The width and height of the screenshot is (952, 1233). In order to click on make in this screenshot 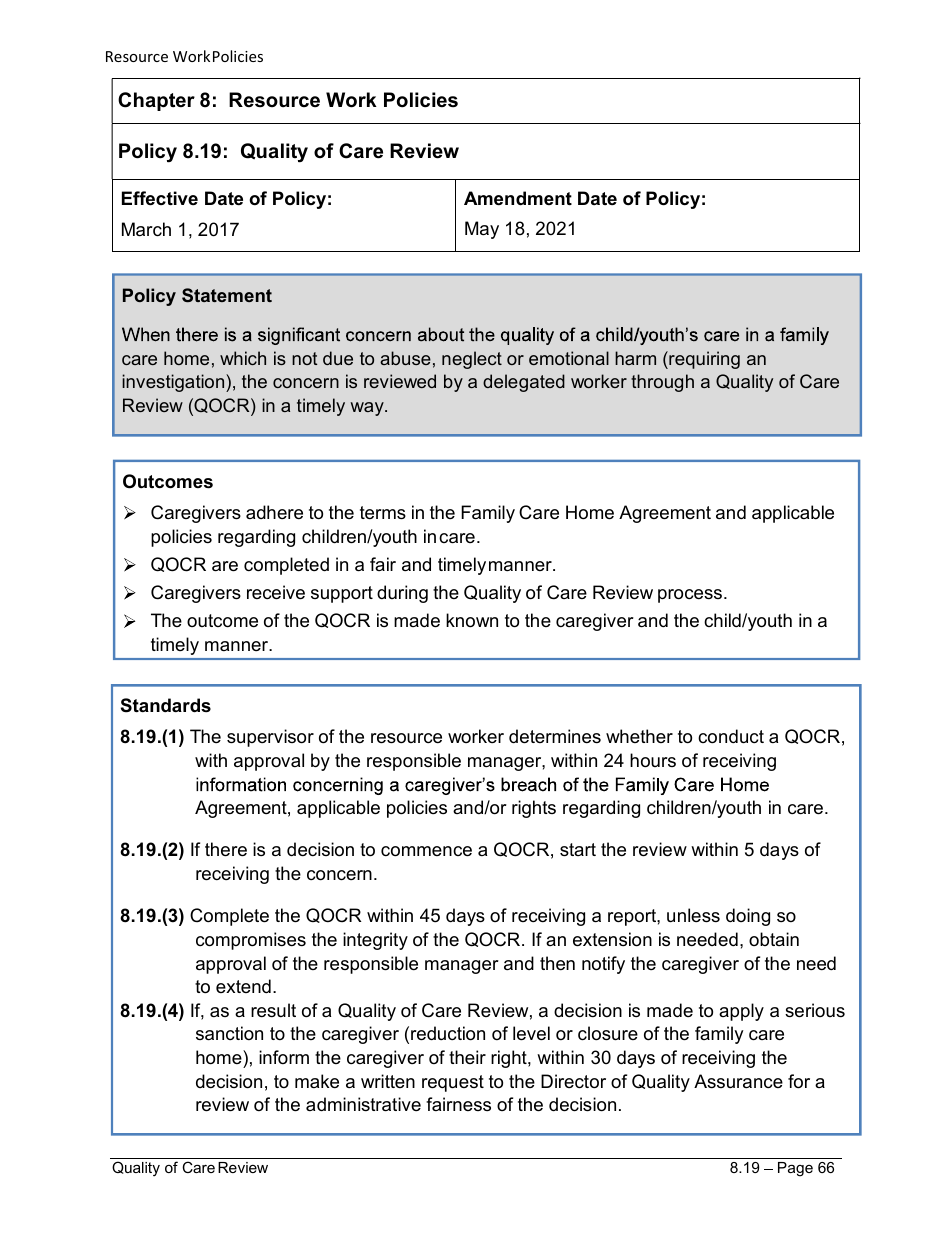, I will do `click(317, 1081)`.
